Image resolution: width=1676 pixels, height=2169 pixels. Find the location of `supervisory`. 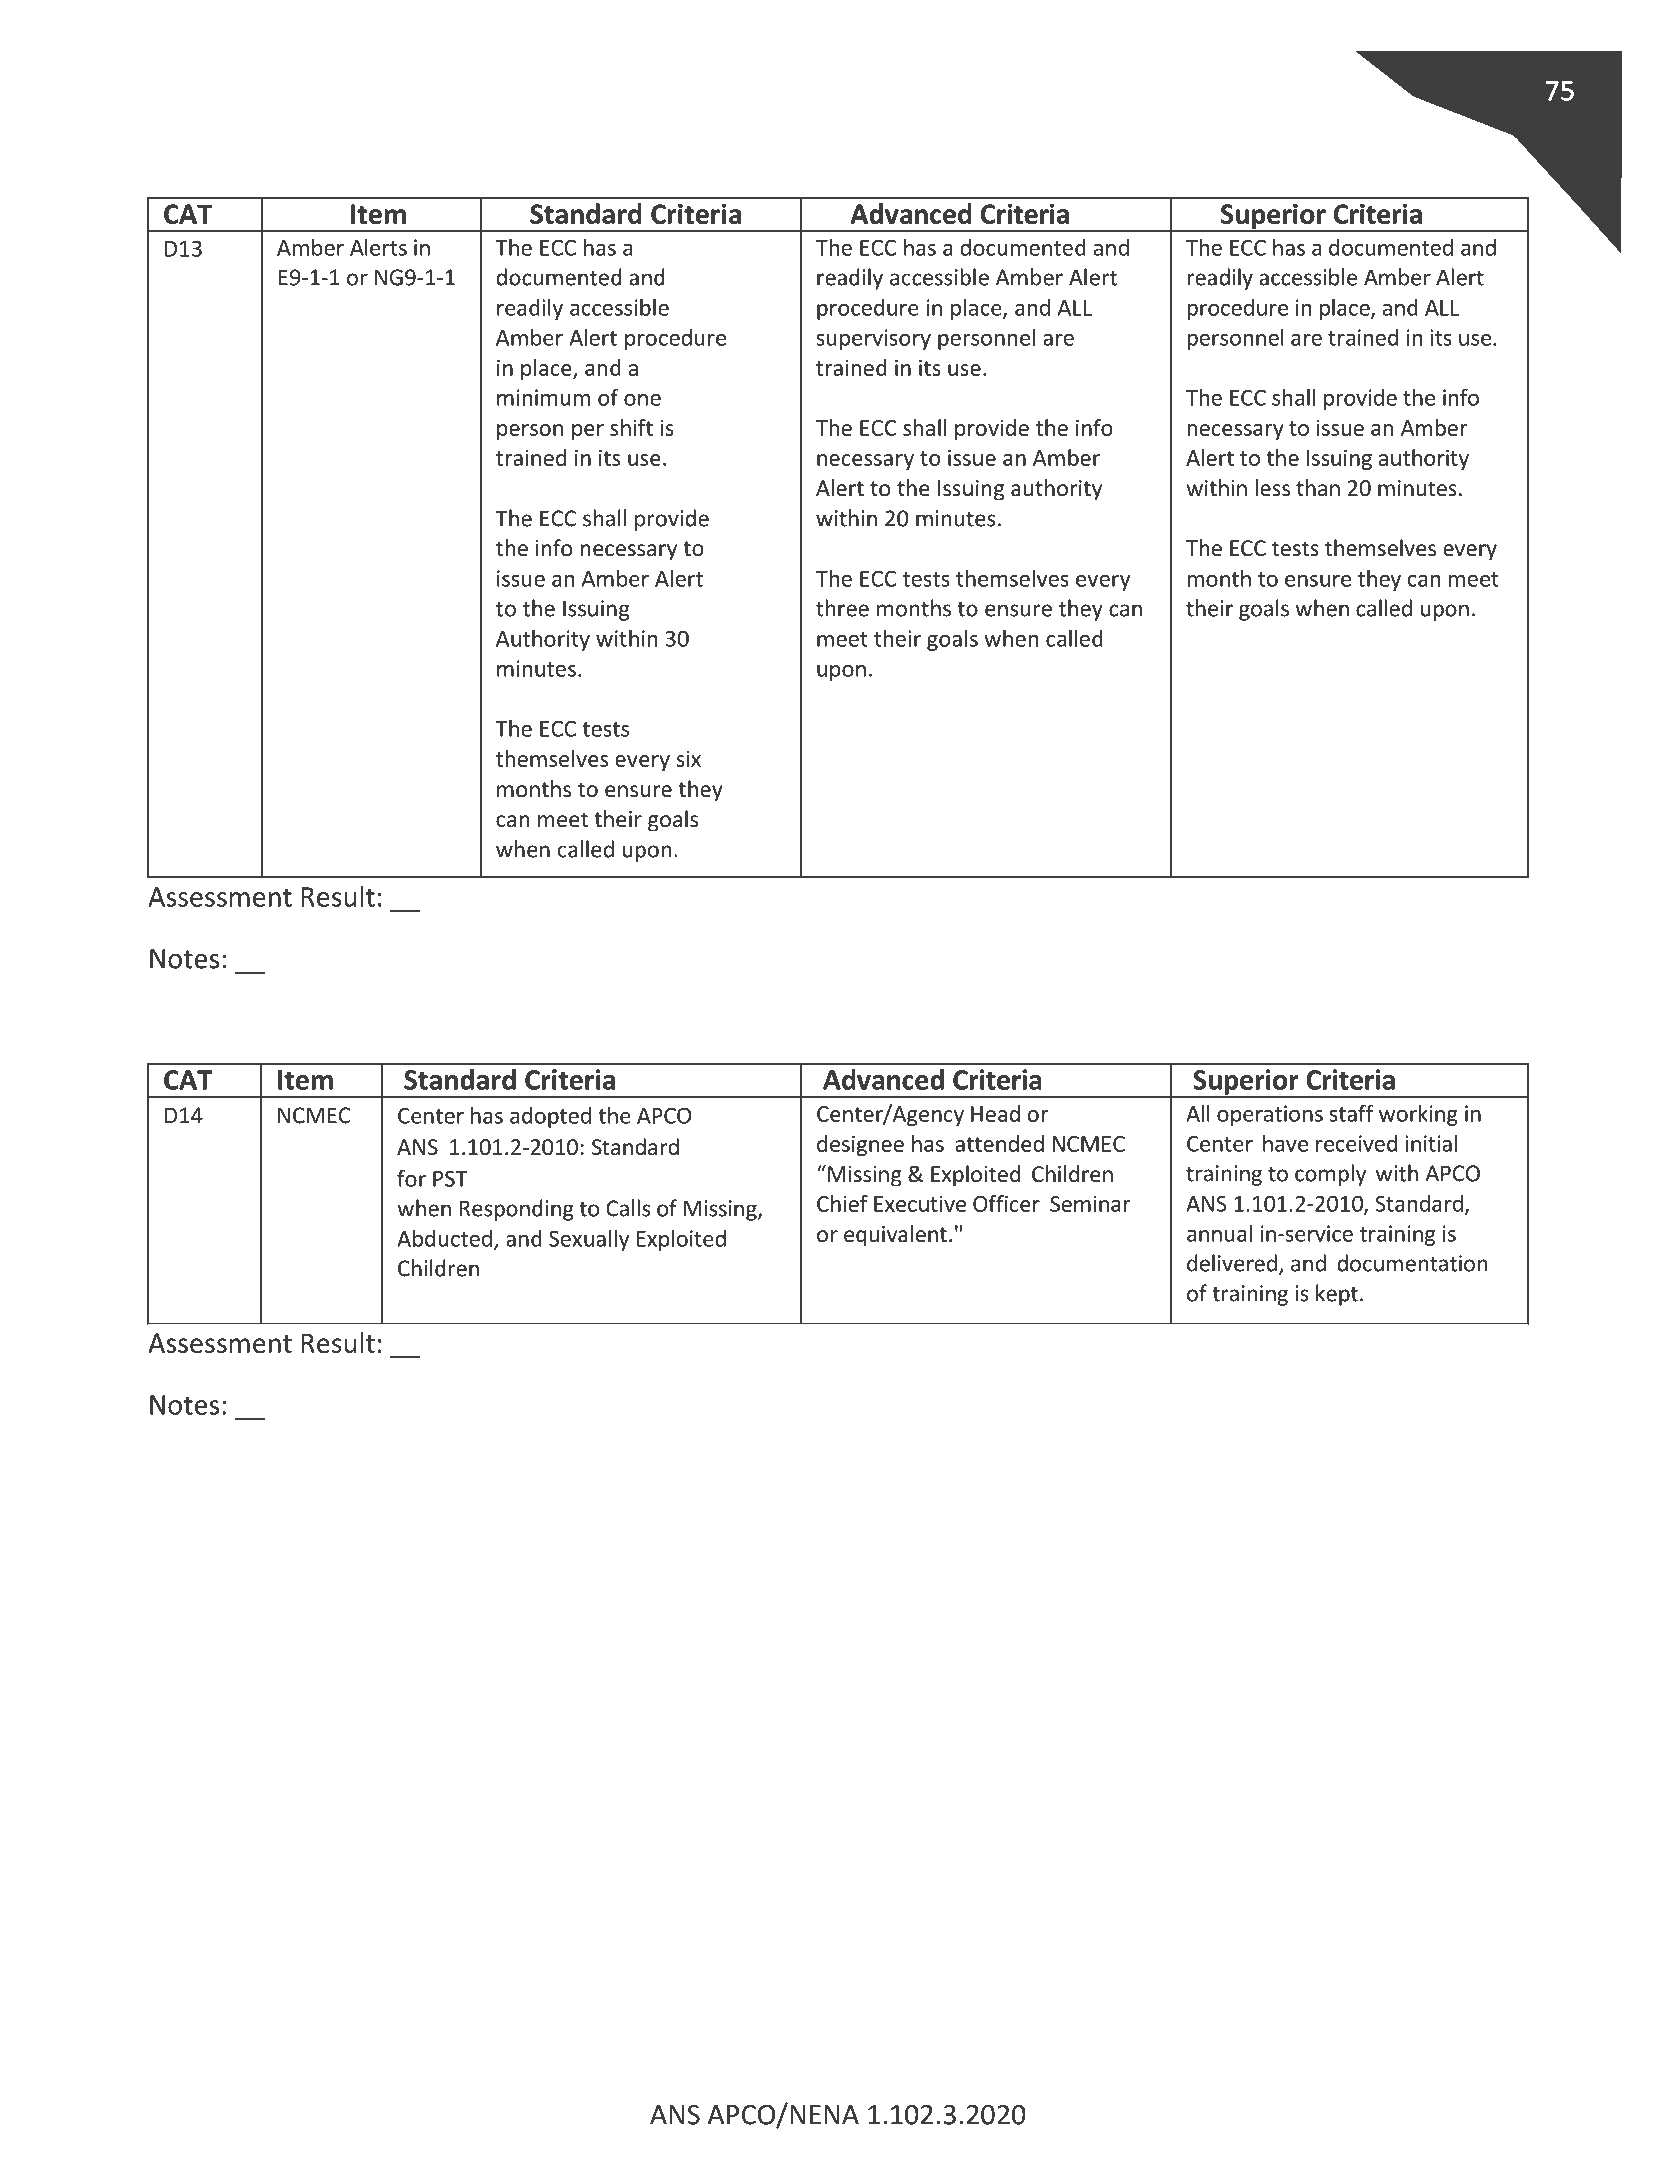

supervisory is located at coordinates (873, 339).
